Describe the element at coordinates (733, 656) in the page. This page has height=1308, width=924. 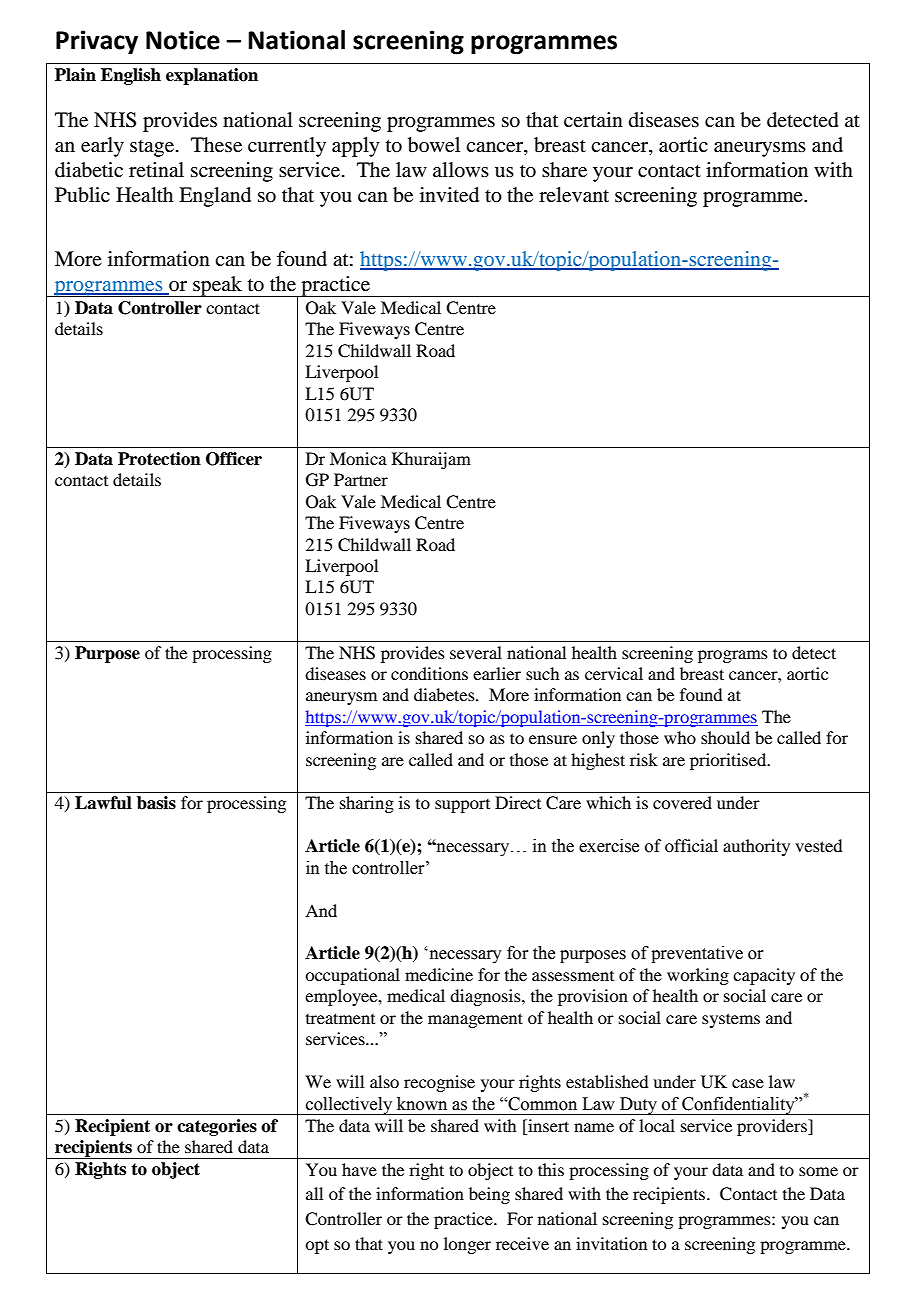
I see `programs` at that location.
